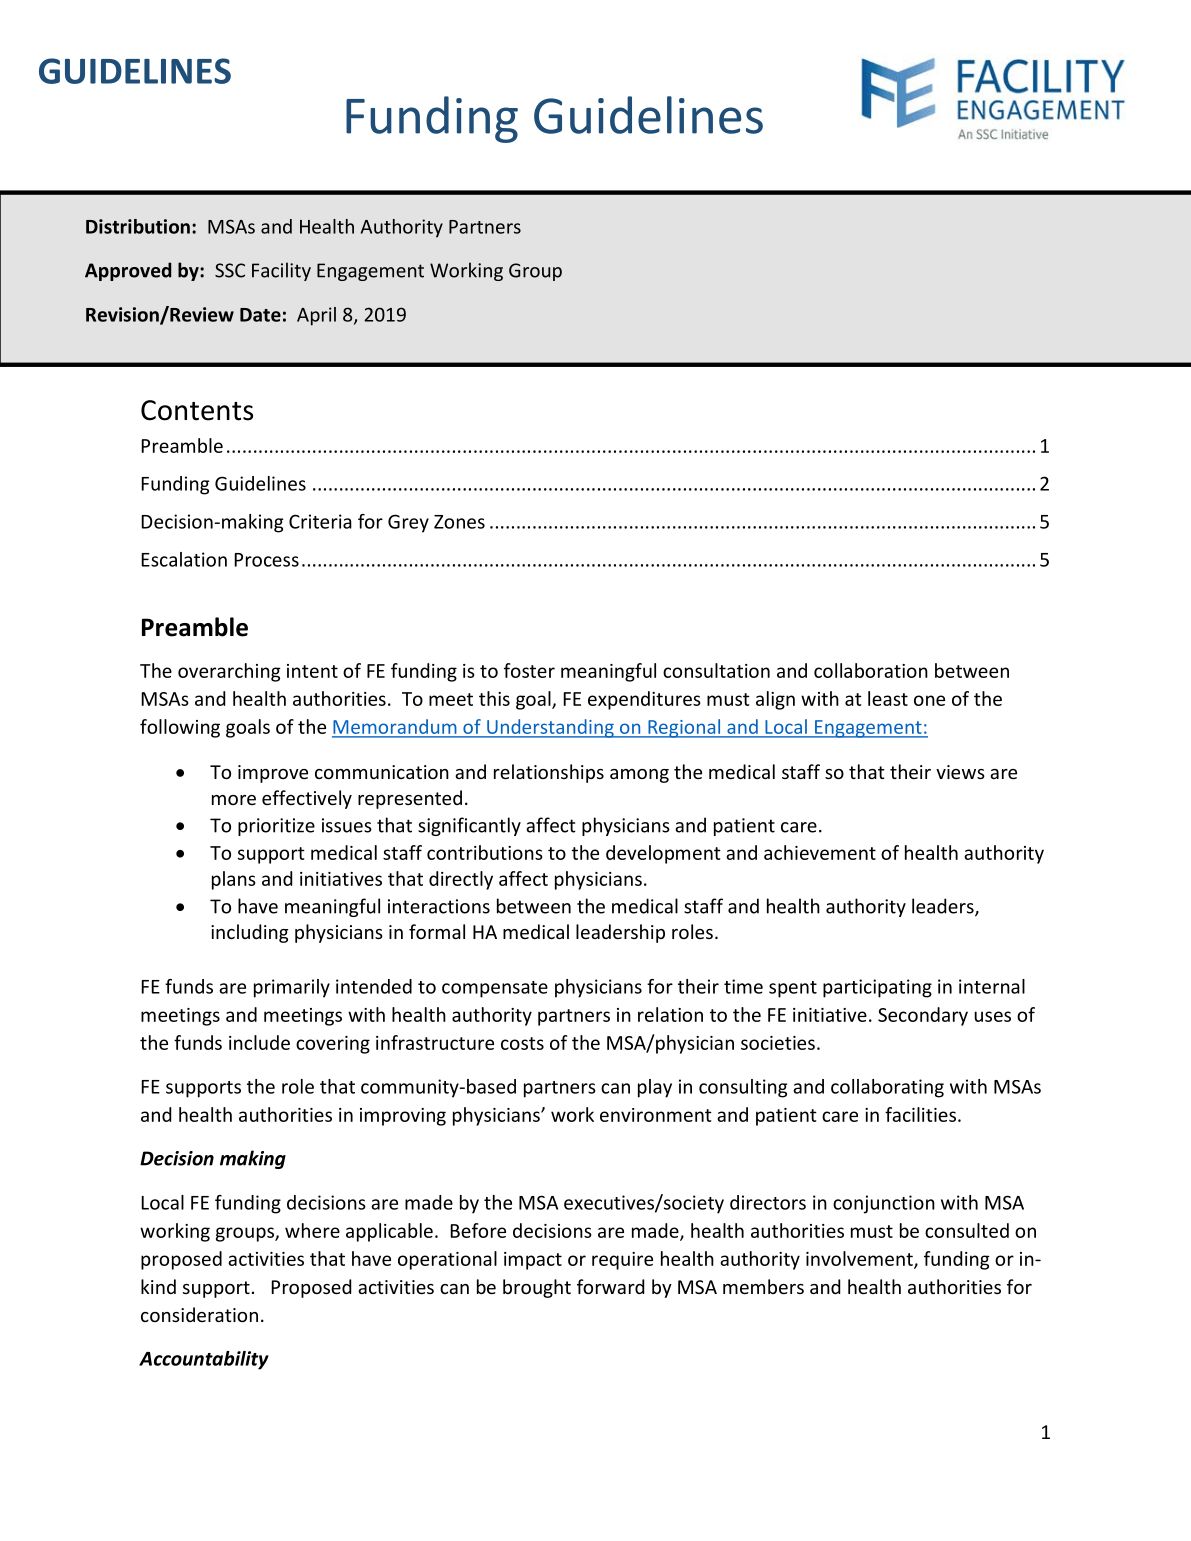 The image size is (1191, 1541). Describe the element at coordinates (234, 800) in the document. I see `more` at that location.
